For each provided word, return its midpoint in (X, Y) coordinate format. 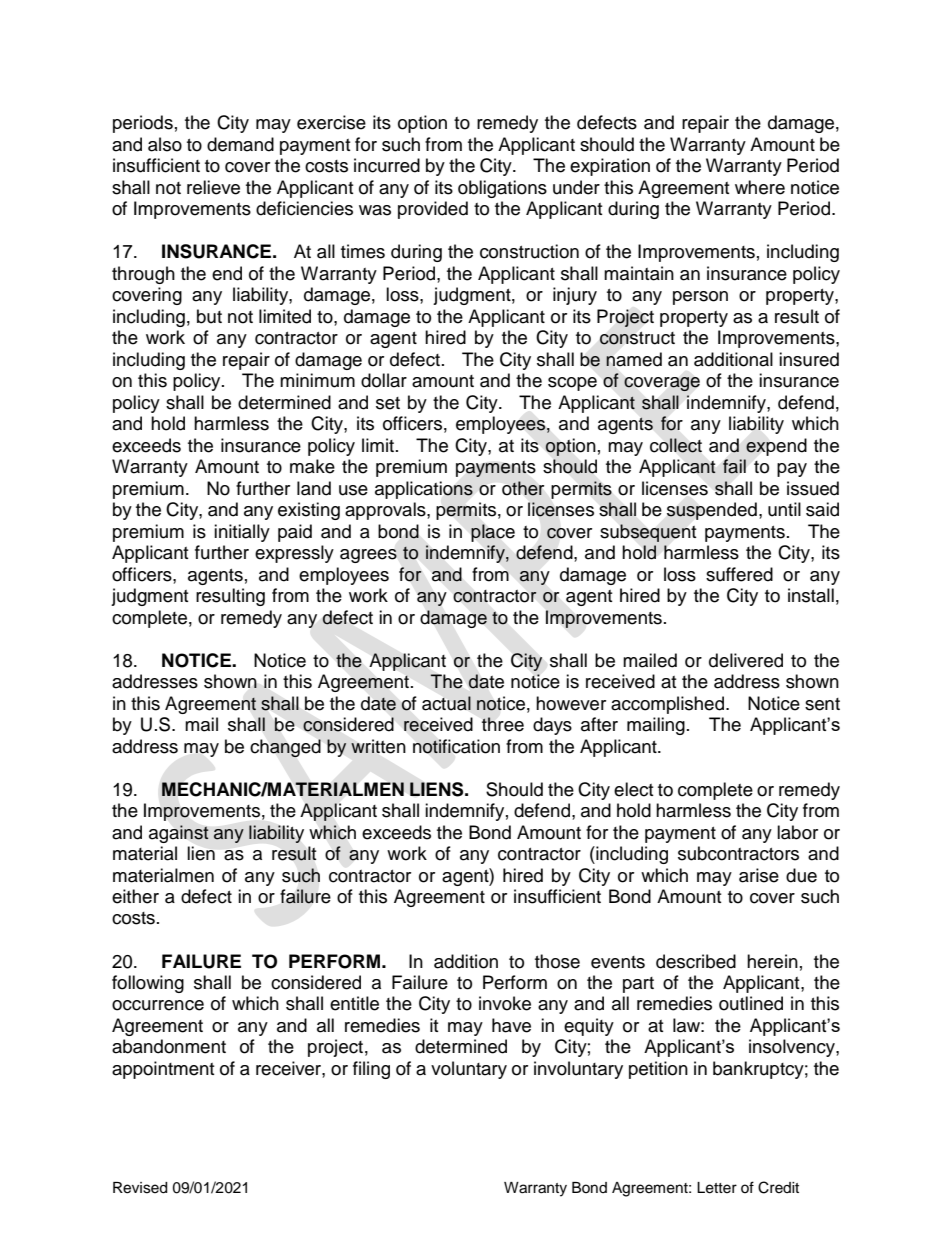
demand (240, 144)
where (760, 187)
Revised (140, 1188)
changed (285, 748)
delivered (746, 660)
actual (446, 703)
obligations (502, 189)
